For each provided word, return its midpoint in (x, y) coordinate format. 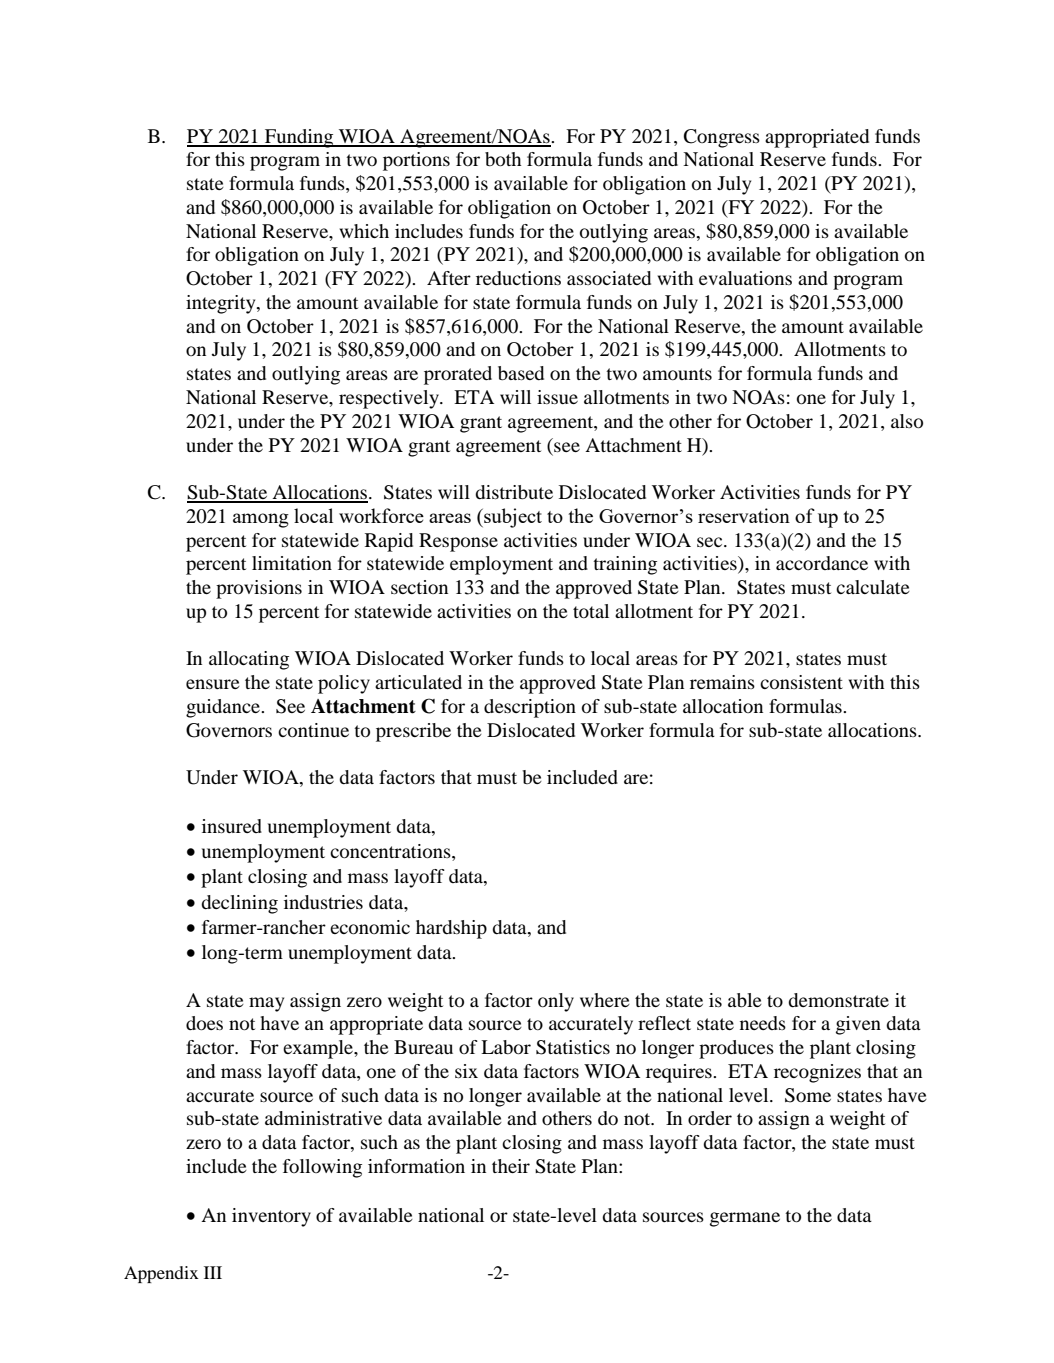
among (261, 520)
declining (239, 904)
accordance (822, 563)
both (503, 159)
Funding (299, 138)
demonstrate (838, 1000)
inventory (271, 1217)
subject (512, 518)
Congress (722, 138)
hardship (451, 929)
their (511, 1166)
